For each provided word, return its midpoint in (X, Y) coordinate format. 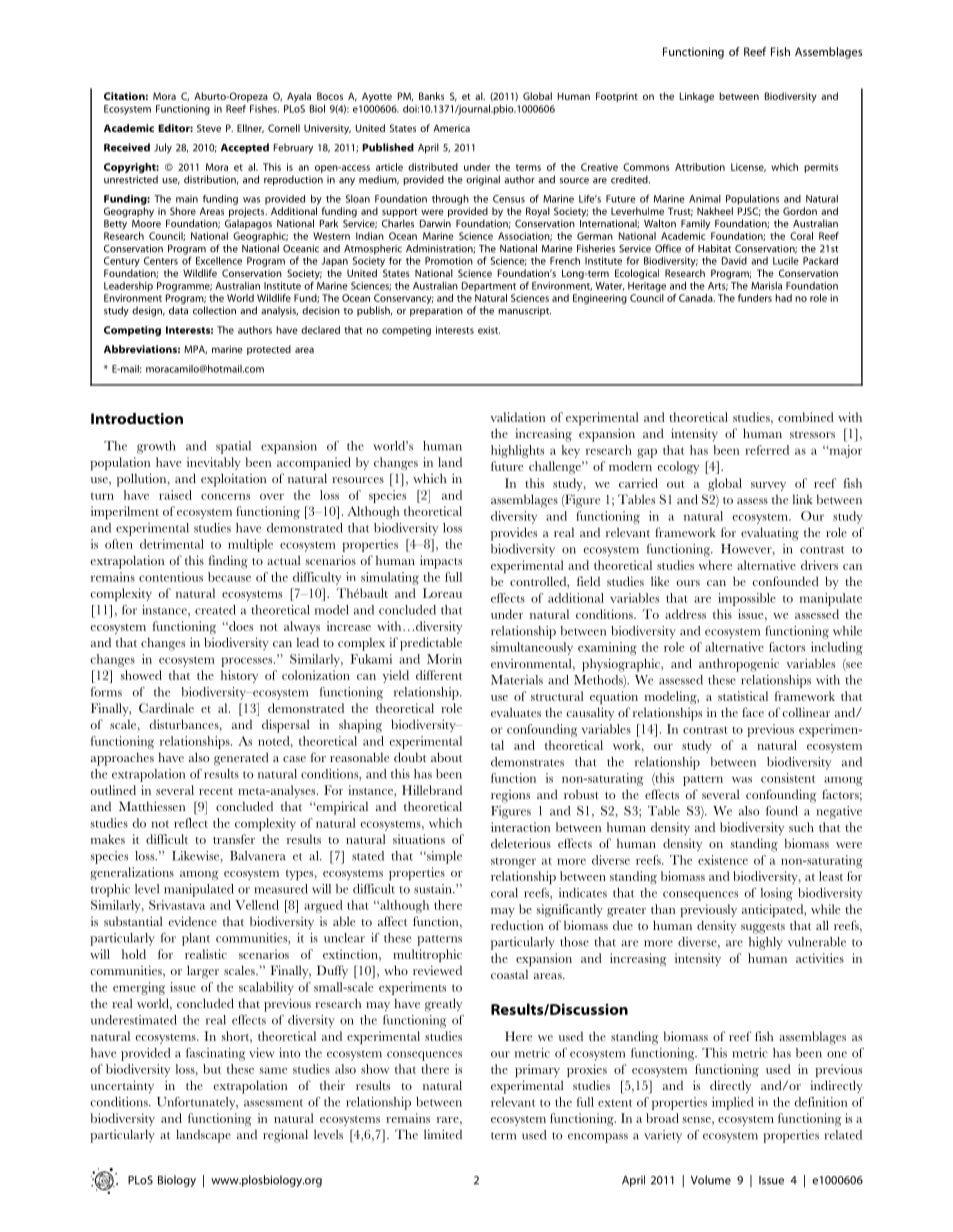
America (451, 128)
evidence (193, 921)
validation (518, 417)
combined (806, 417)
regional (285, 1136)
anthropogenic (739, 665)
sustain (434, 889)
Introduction (137, 418)
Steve (209, 128)
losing (777, 894)
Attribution (700, 167)
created (215, 610)
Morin (444, 659)
